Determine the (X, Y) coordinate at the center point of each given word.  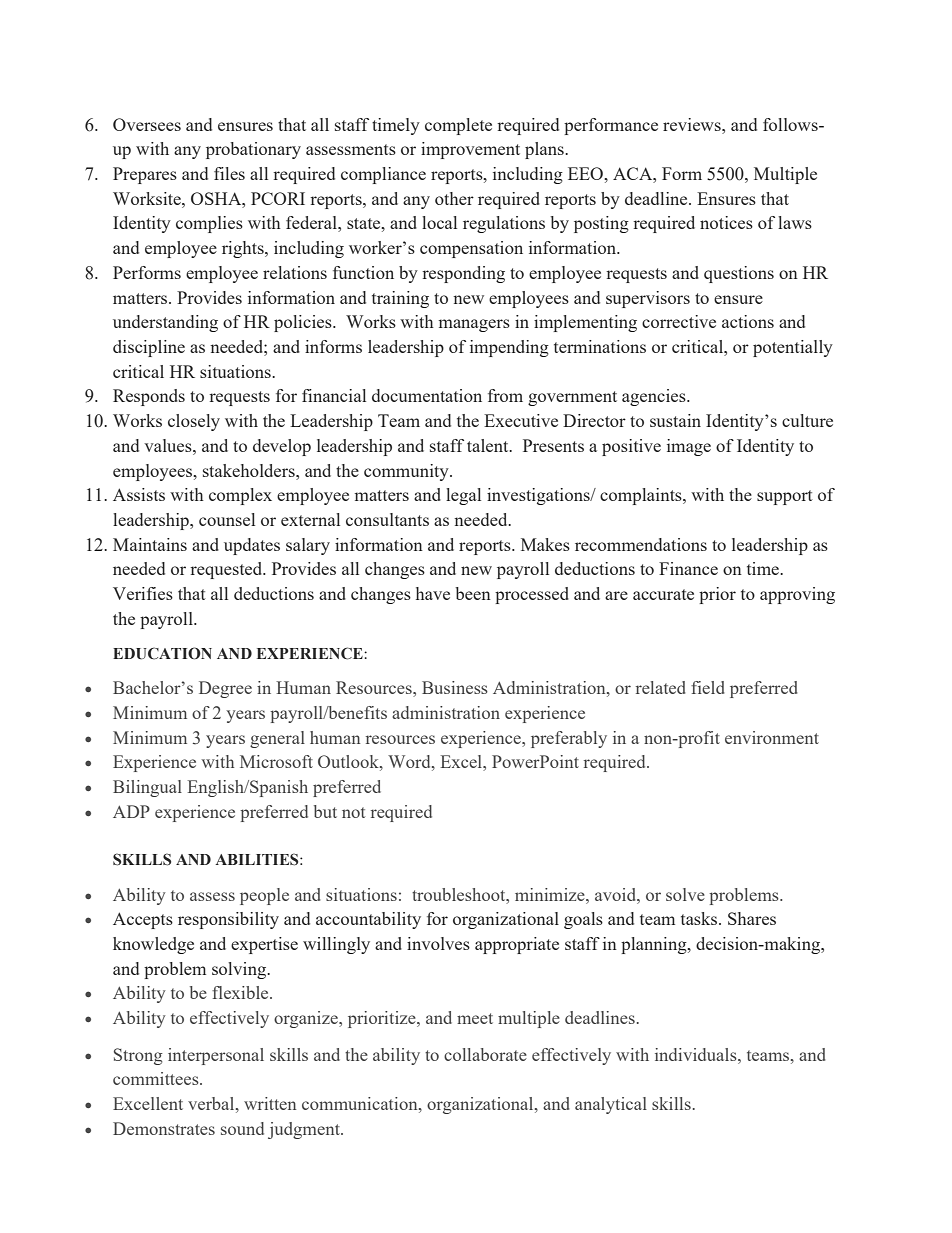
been (473, 593)
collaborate (485, 1054)
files (229, 173)
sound (242, 1128)
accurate (663, 594)
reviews (693, 124)
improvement (470, 150)
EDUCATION (162, 653)
